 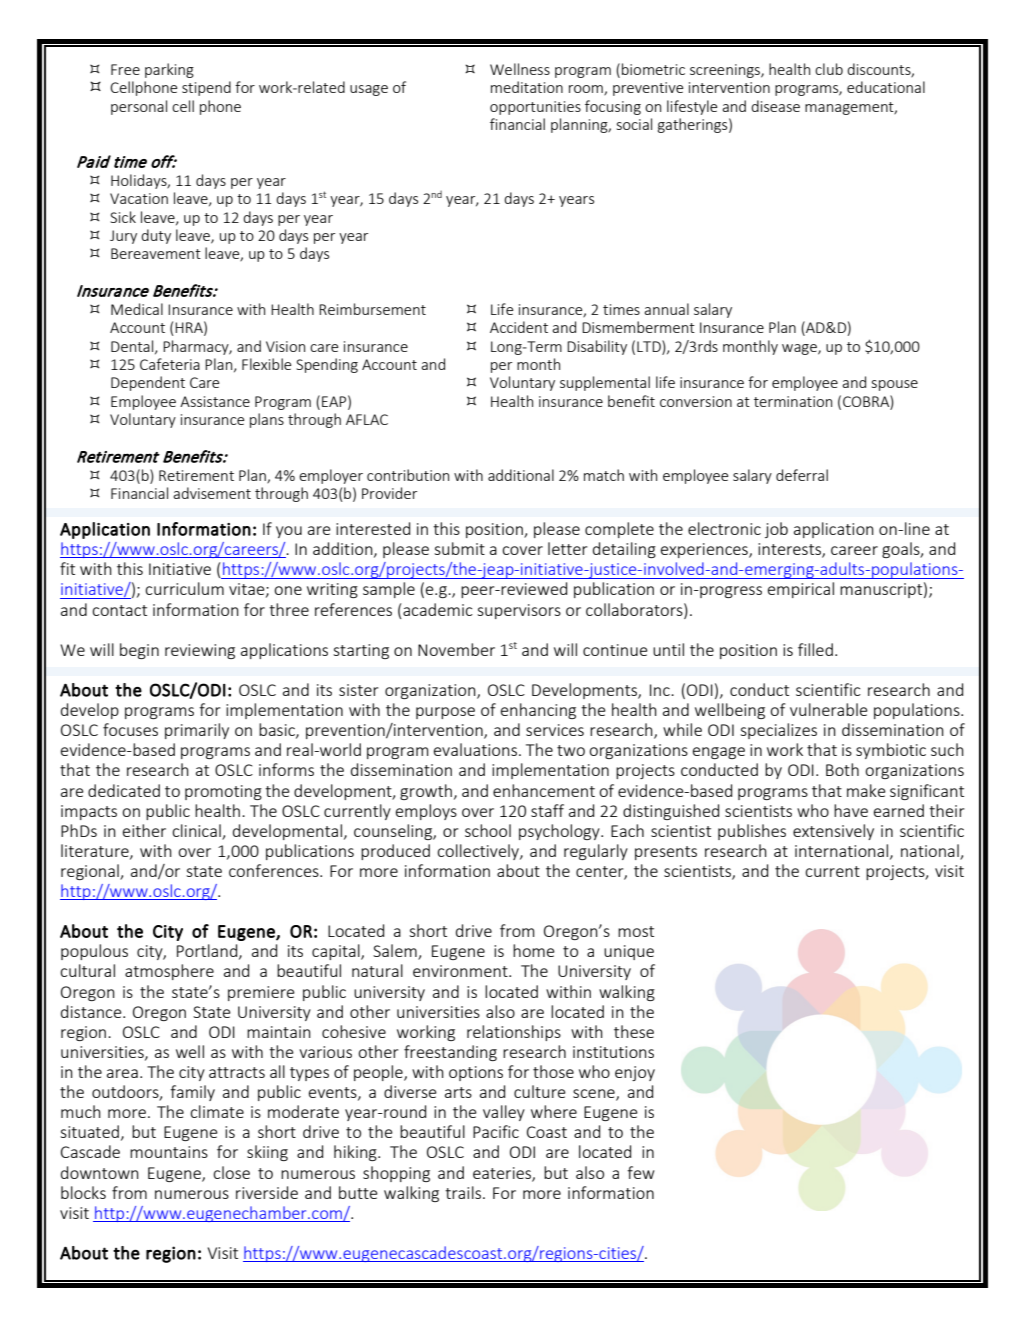 I want to click on supervisors, so click(x=519, y=611).
